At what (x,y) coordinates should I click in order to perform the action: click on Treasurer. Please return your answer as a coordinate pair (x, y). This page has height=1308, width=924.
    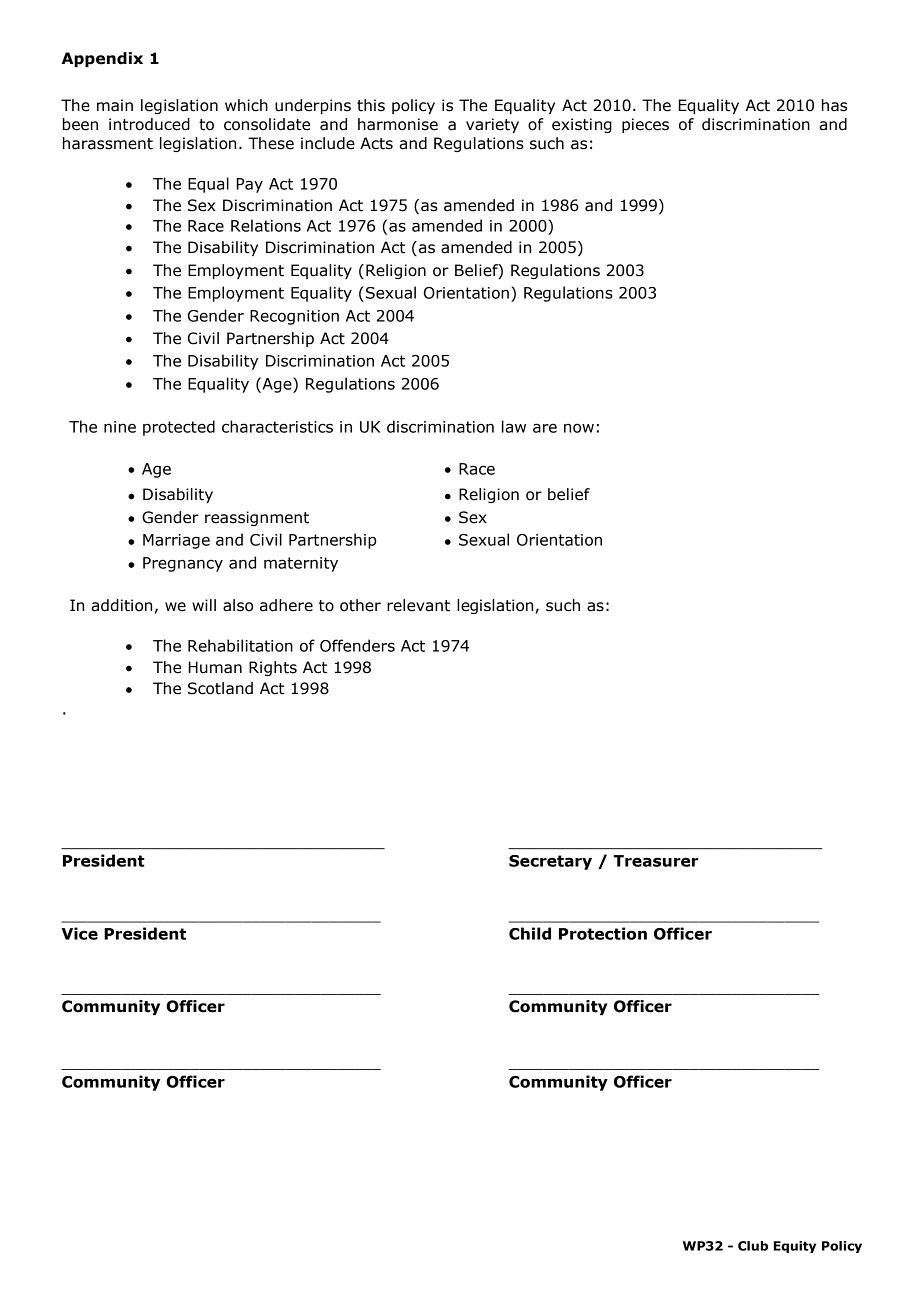
    Looking at the image, I should click on (655, 861).
